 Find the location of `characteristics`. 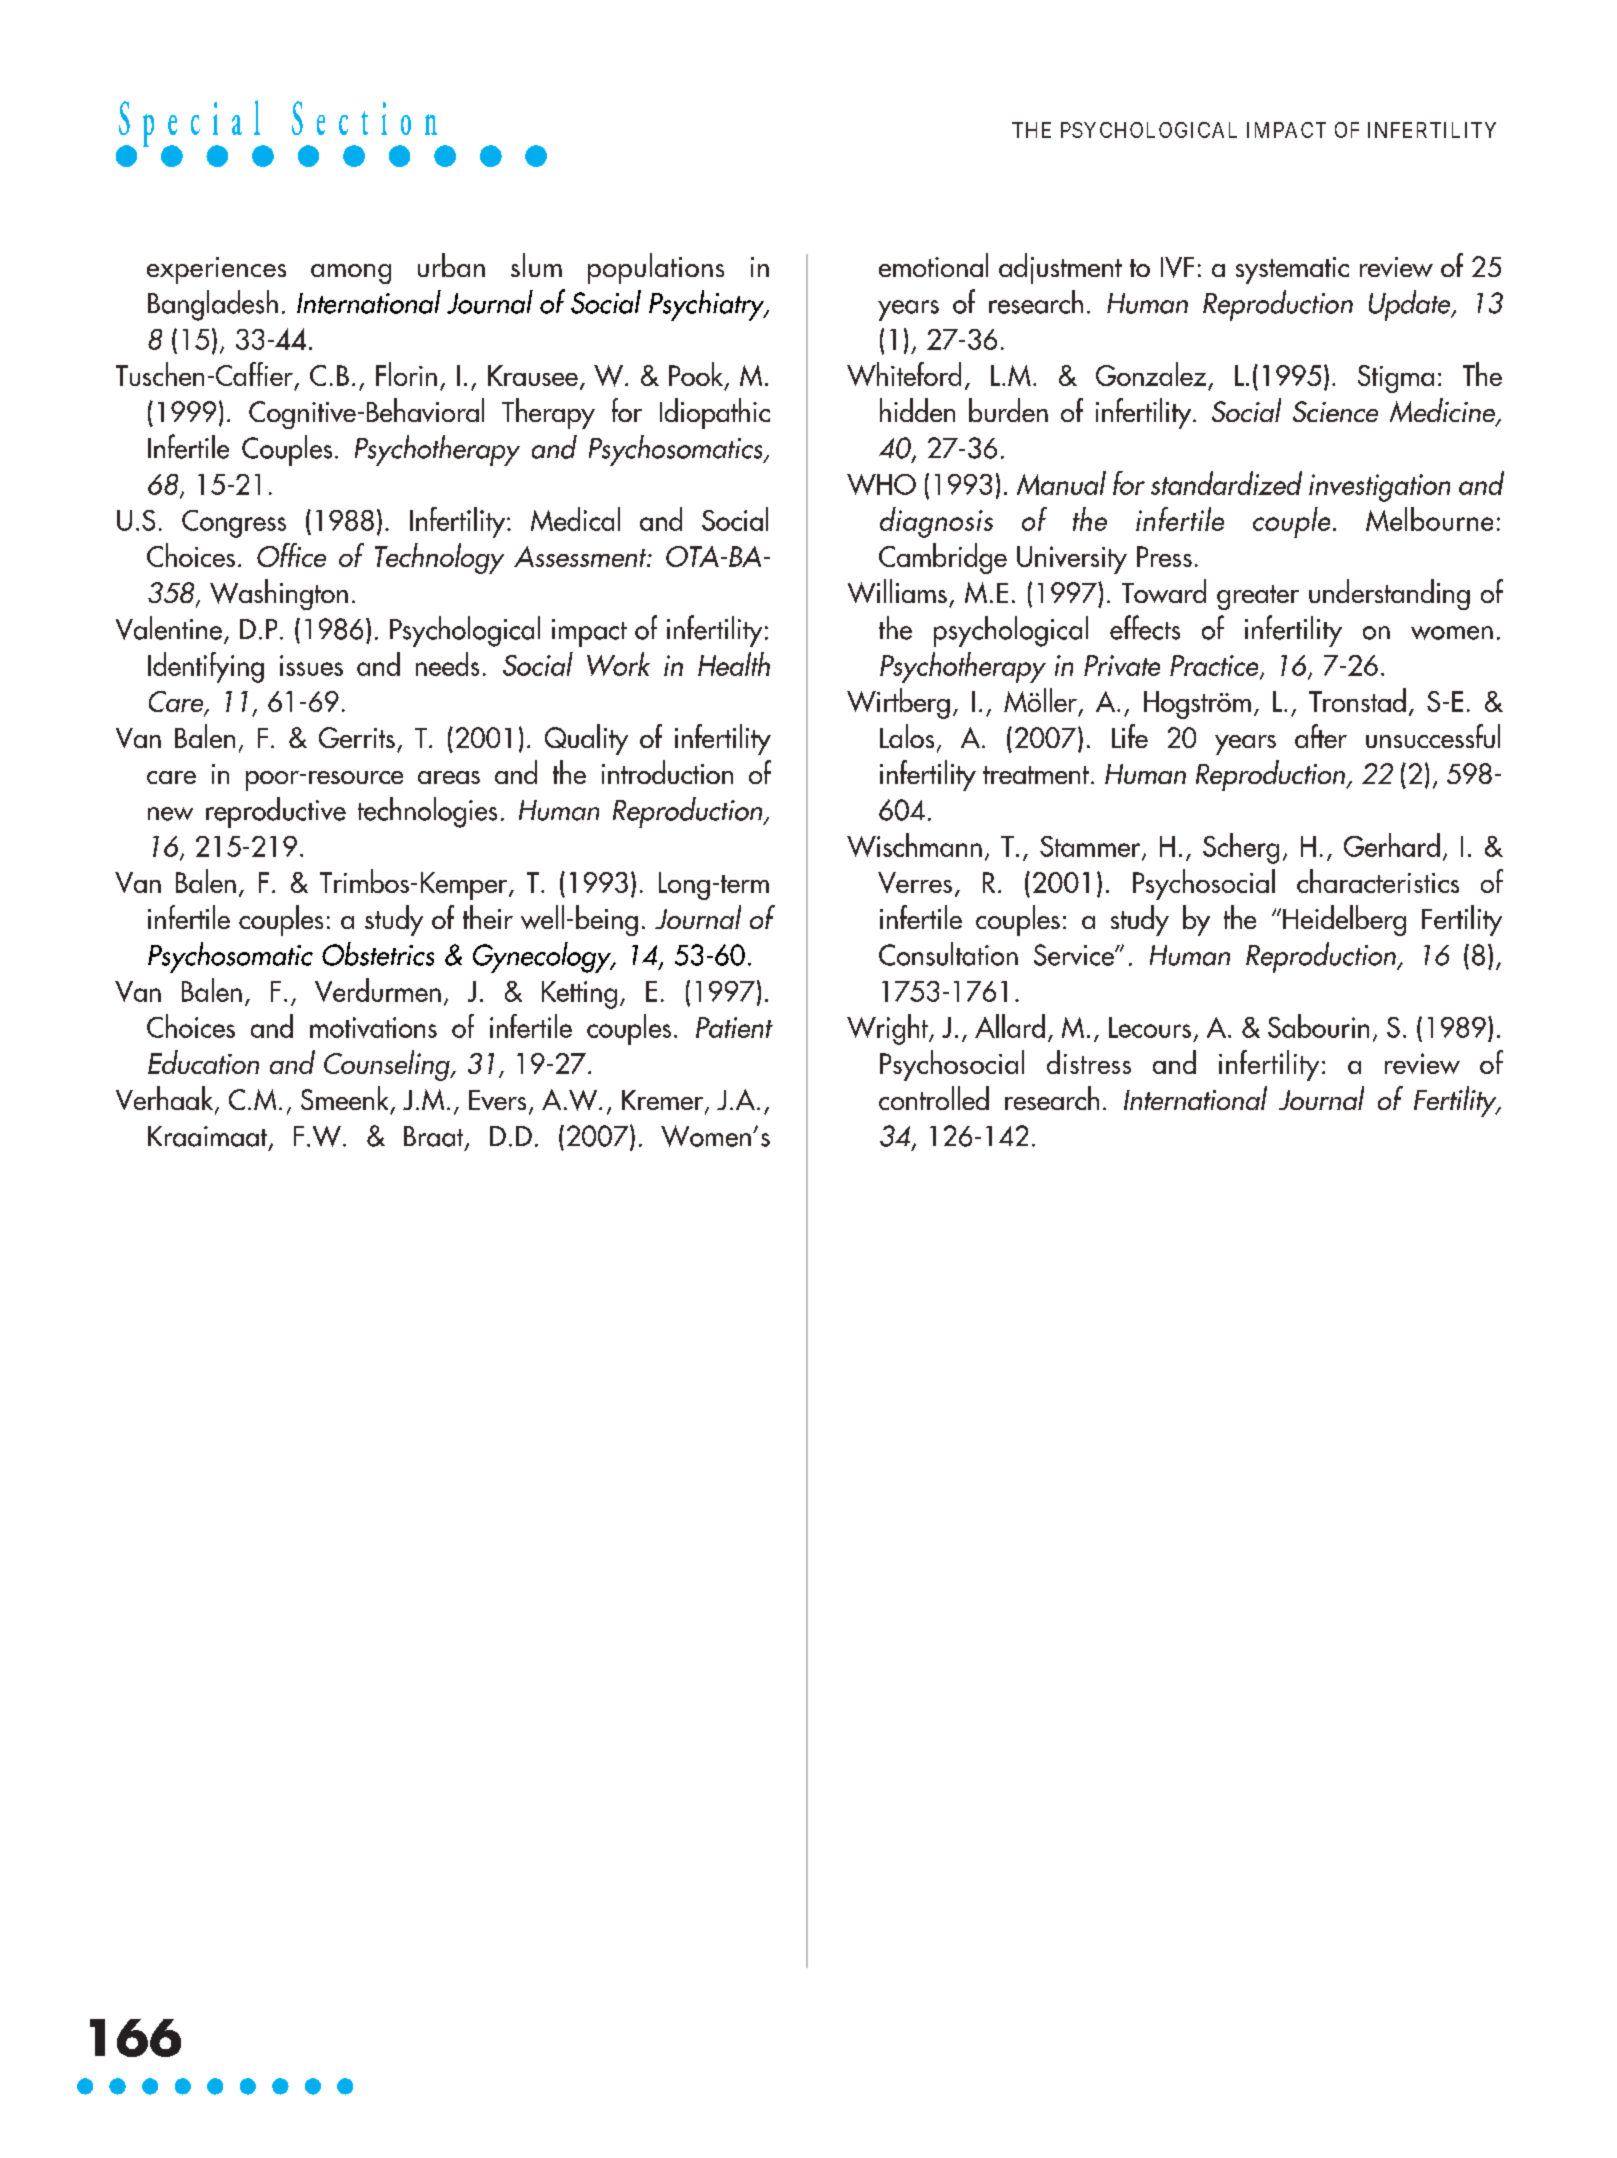

characteristics is located at coordinates (1378, 881).
